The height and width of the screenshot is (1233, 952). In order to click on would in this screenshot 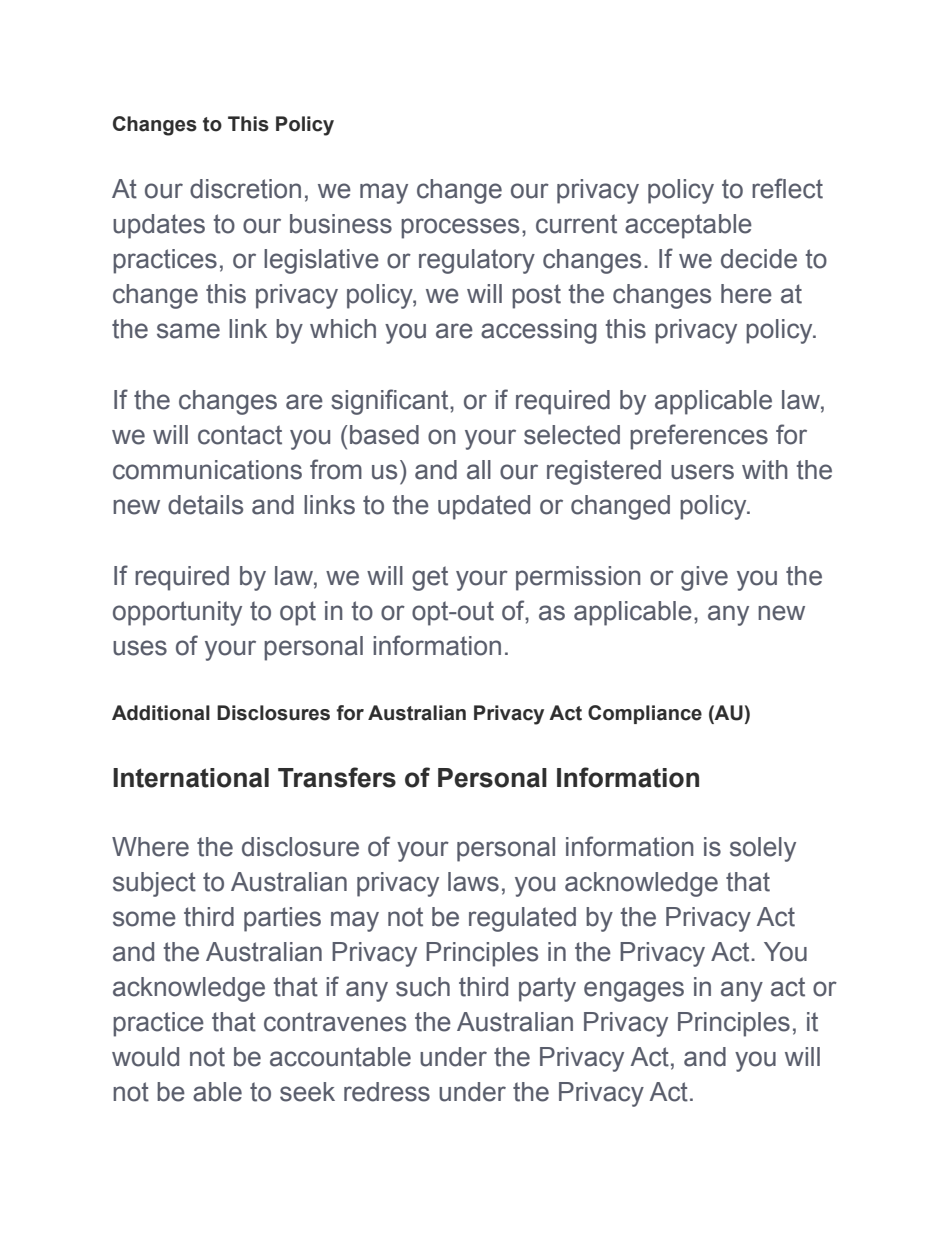, I will do `click(145, 1057)`.
